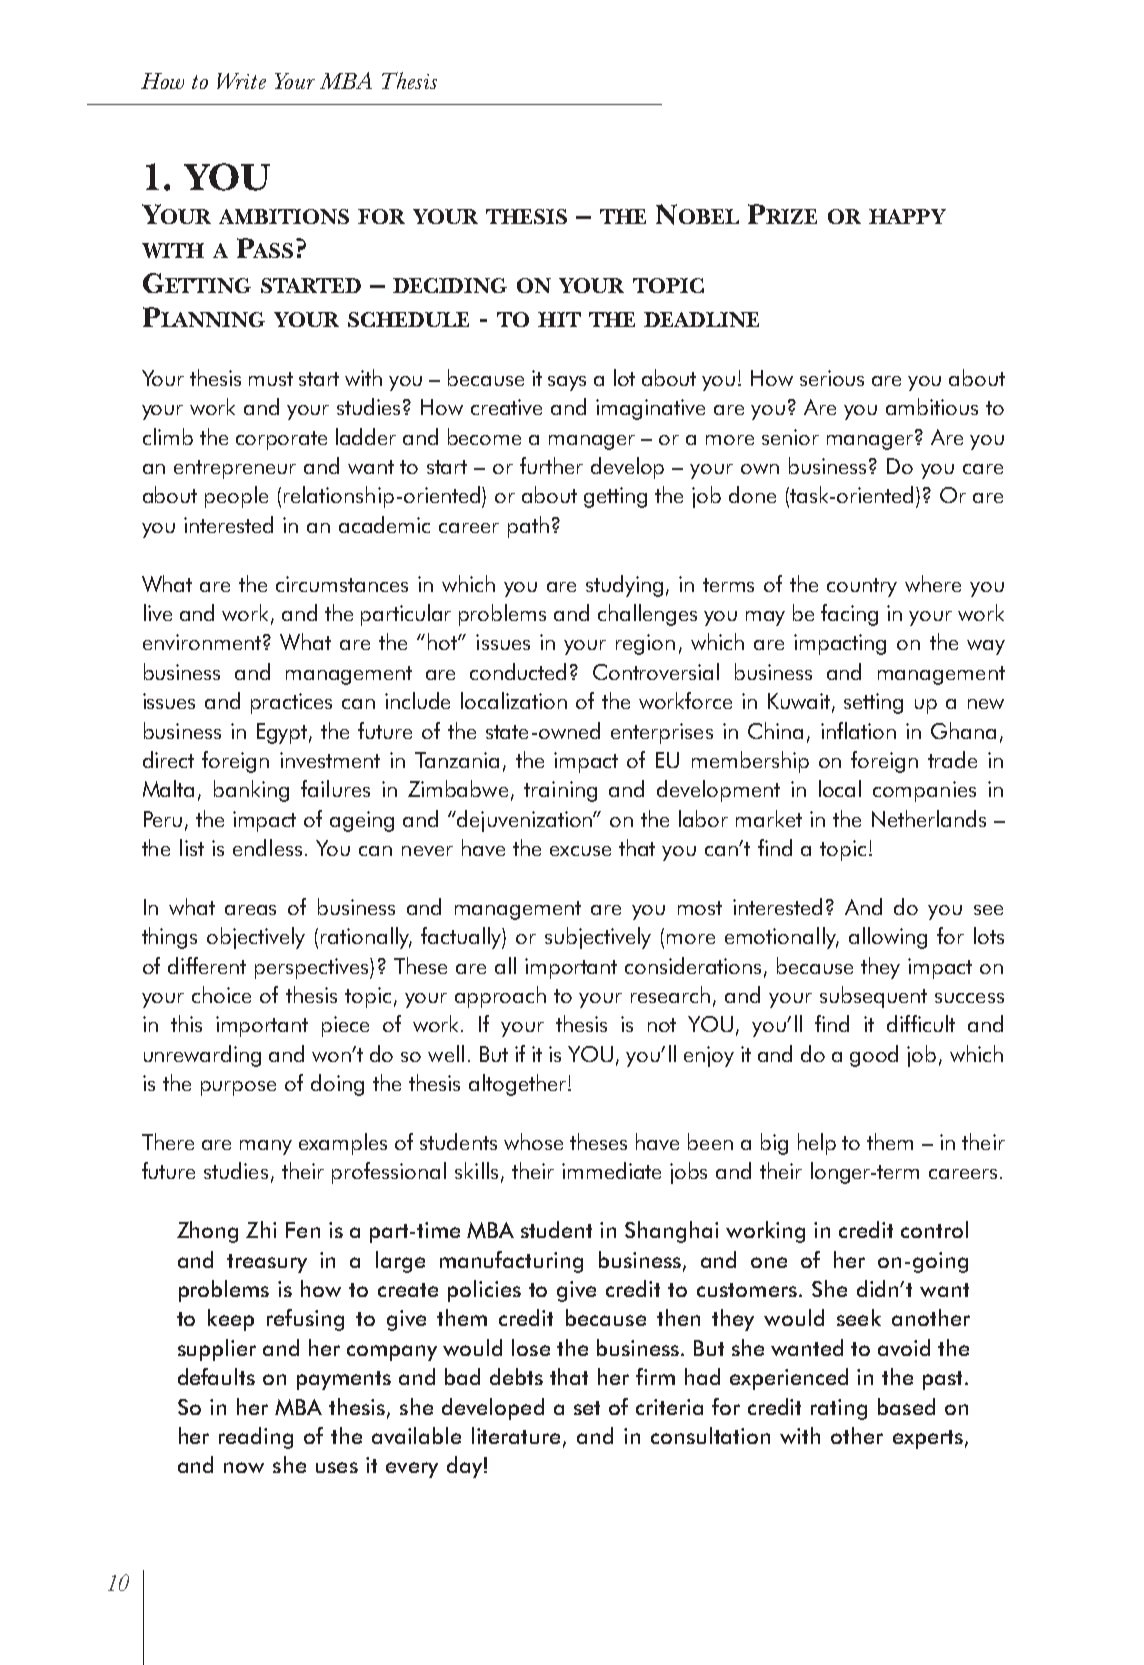  Describe the element at coordinates (450, 285) in the screenshot. I see `DECIDING` at that location.
